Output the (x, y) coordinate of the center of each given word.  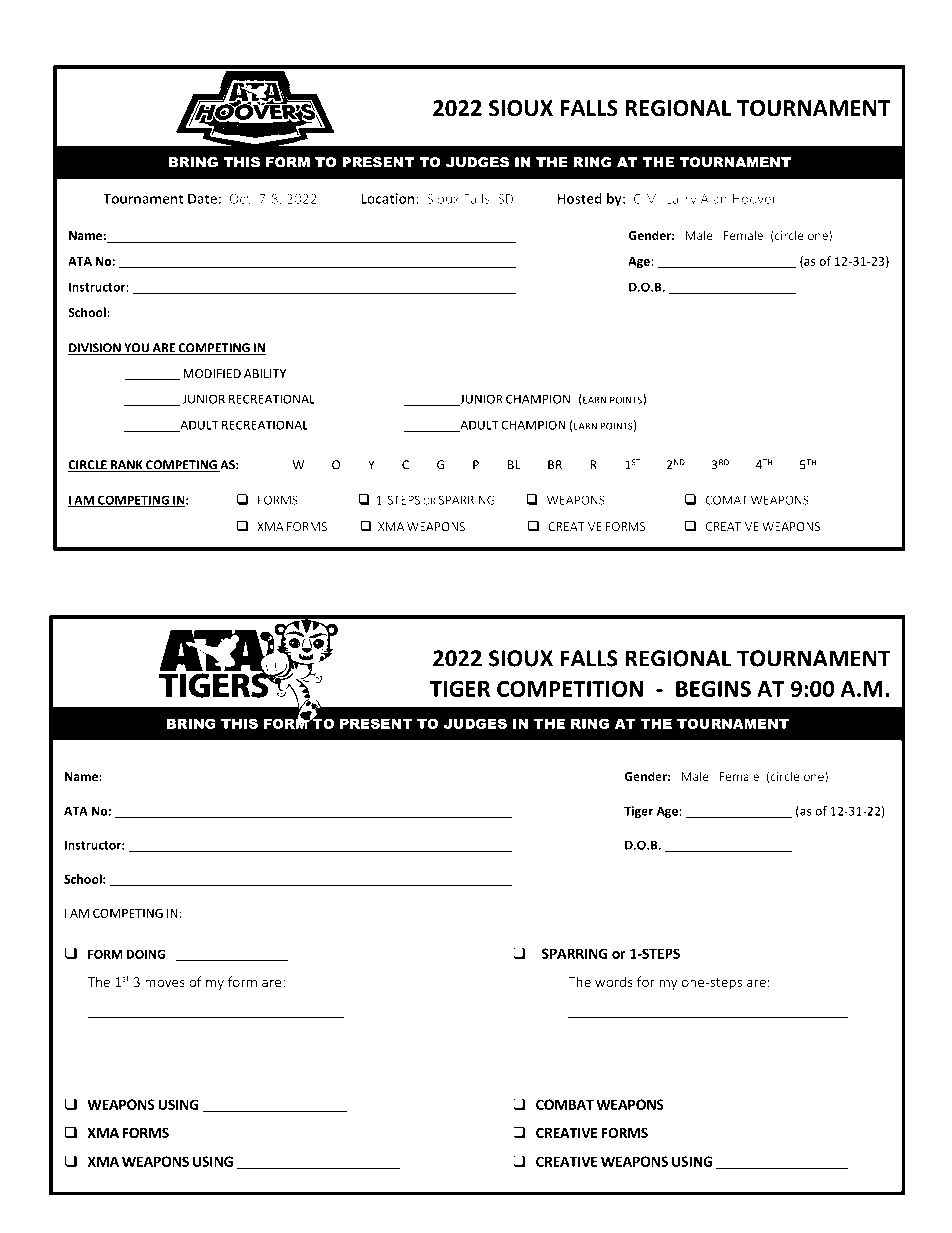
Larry (681, 200)
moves (165, 983)
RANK (126, 466)
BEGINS (713, 689)
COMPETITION (570, 689)
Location (389, 198)
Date (202, 198)
